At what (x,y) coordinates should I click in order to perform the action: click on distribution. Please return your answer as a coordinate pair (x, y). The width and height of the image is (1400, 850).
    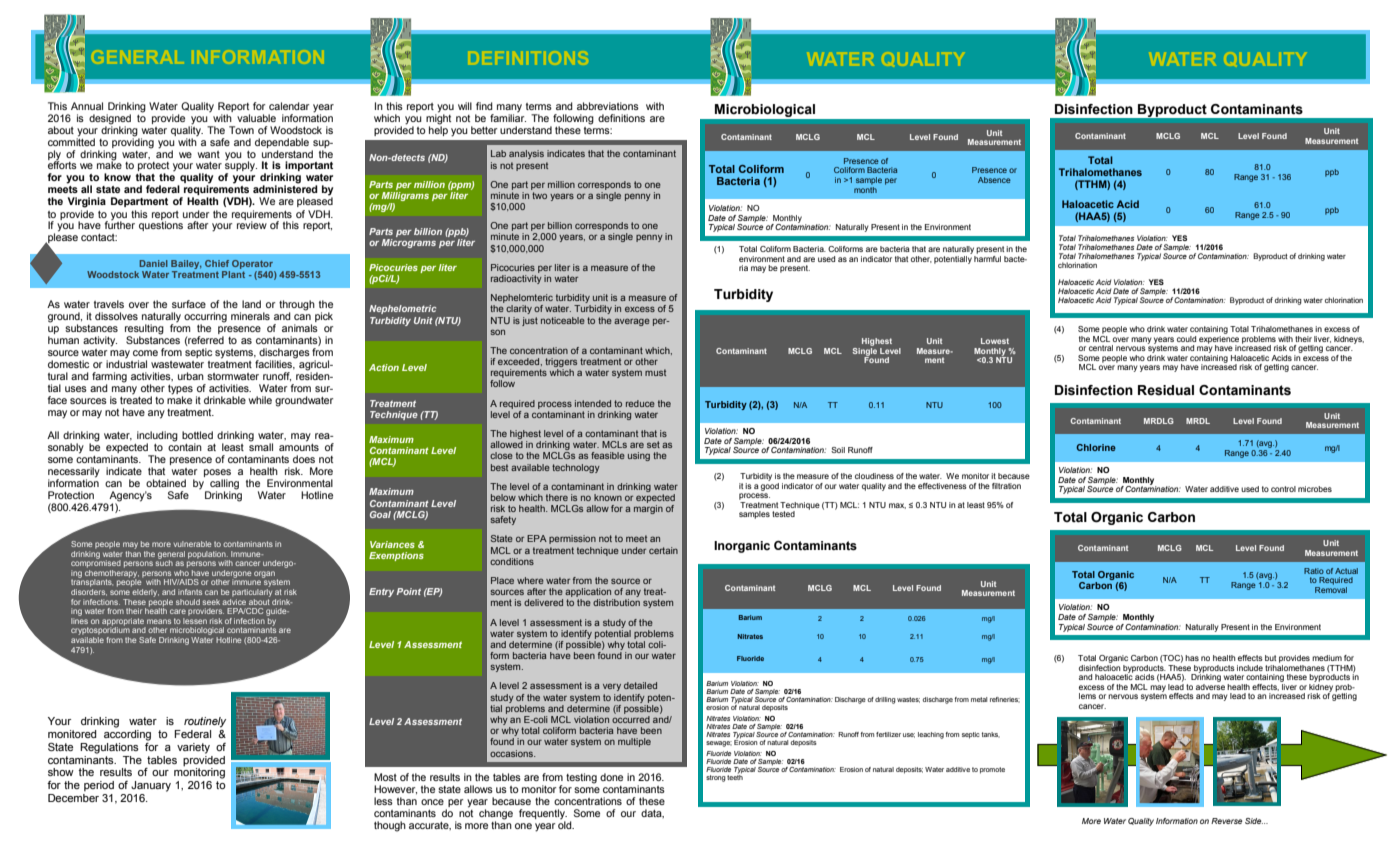
    Looking at the image, I should click on (616, 602).
